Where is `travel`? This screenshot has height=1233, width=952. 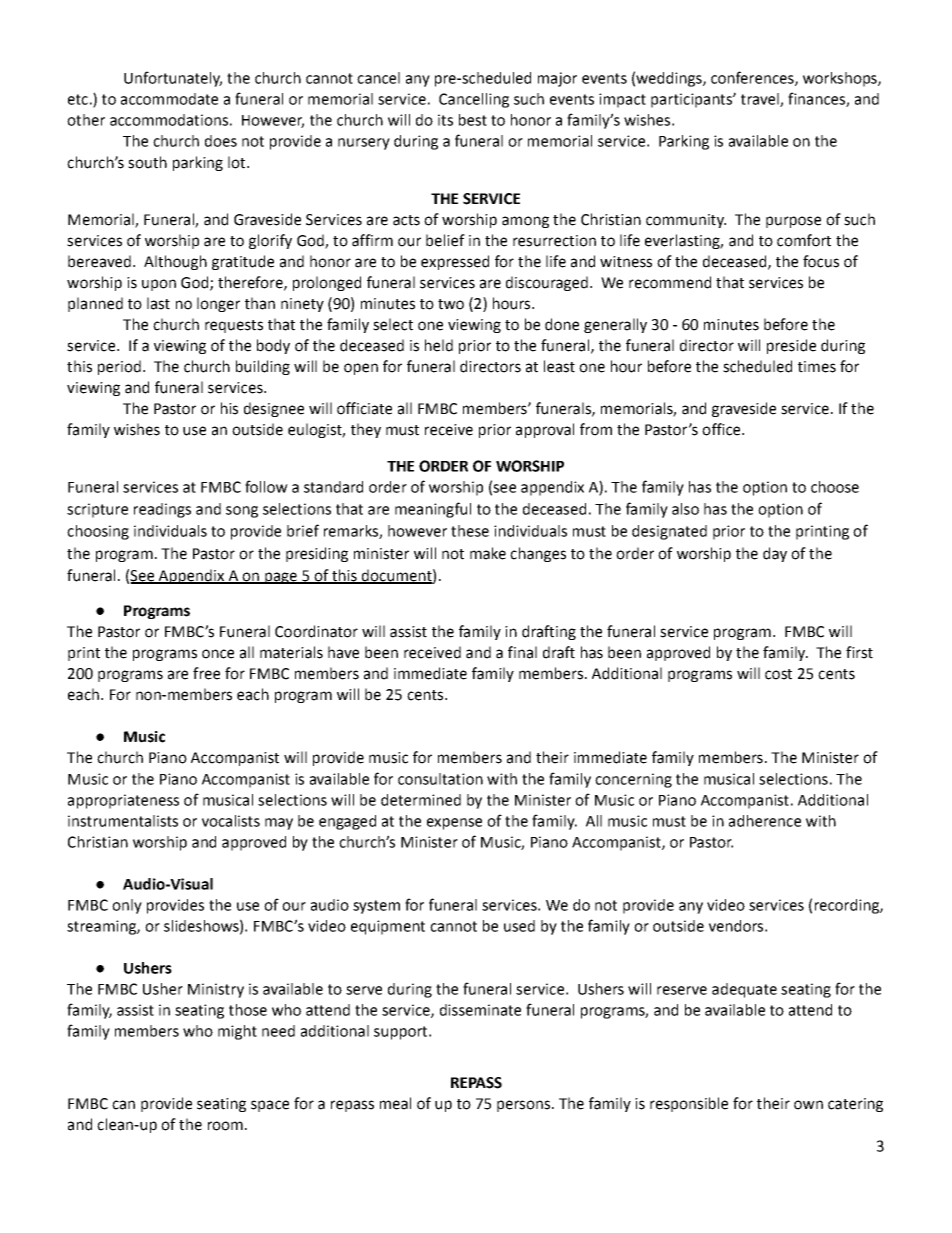 travel is located at coordinates (761, 100).
